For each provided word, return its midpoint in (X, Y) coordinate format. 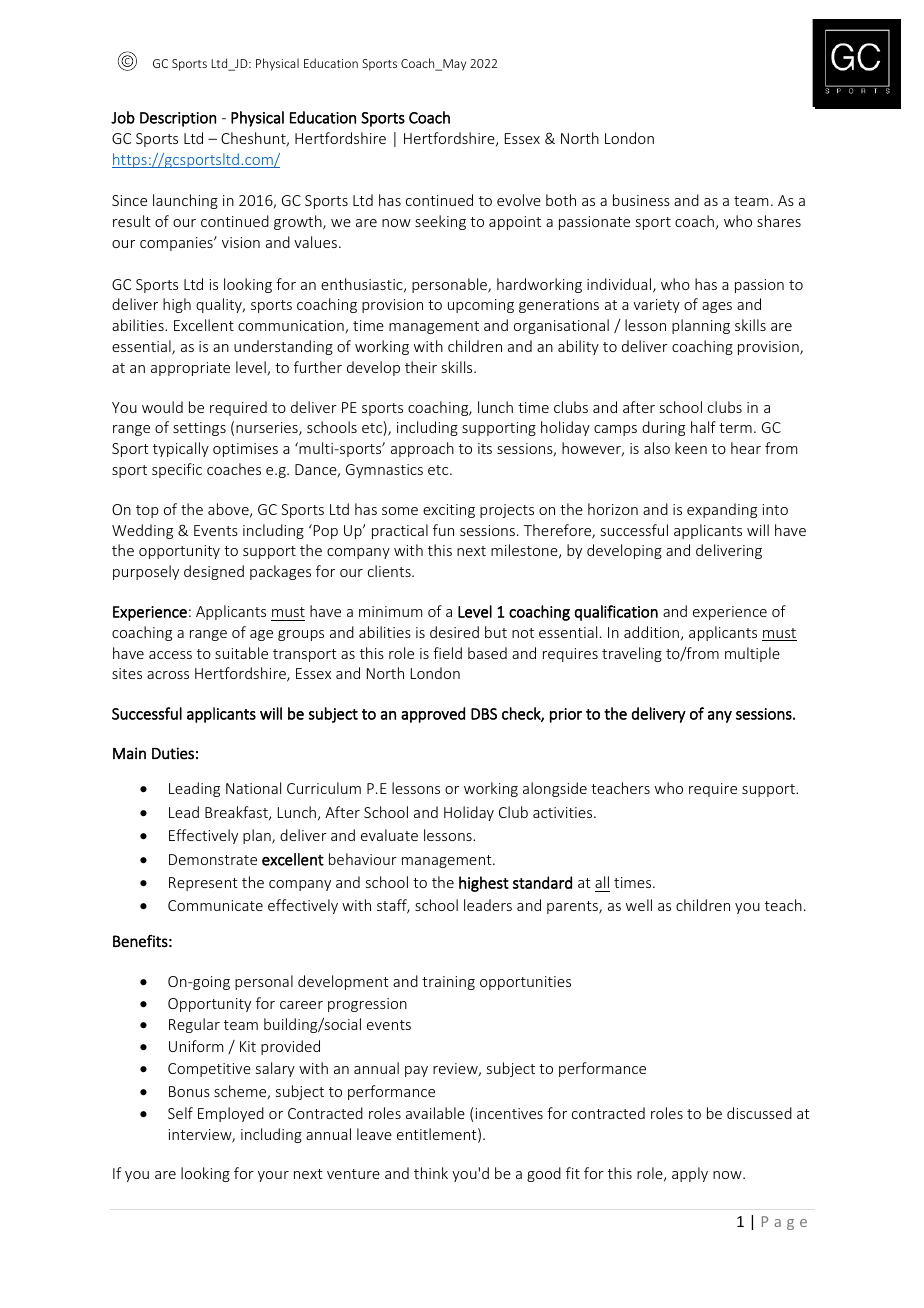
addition (651, 632)
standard (542, 882)
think (431, 1173)
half (703, 427)
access (170, 655)
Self (180, 1113)
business (641, 200)
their (421, 367)
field (447, 653)
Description (178, 119)
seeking (440, 222)
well (639, 905)
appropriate (190, 369)
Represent (203, 884)
